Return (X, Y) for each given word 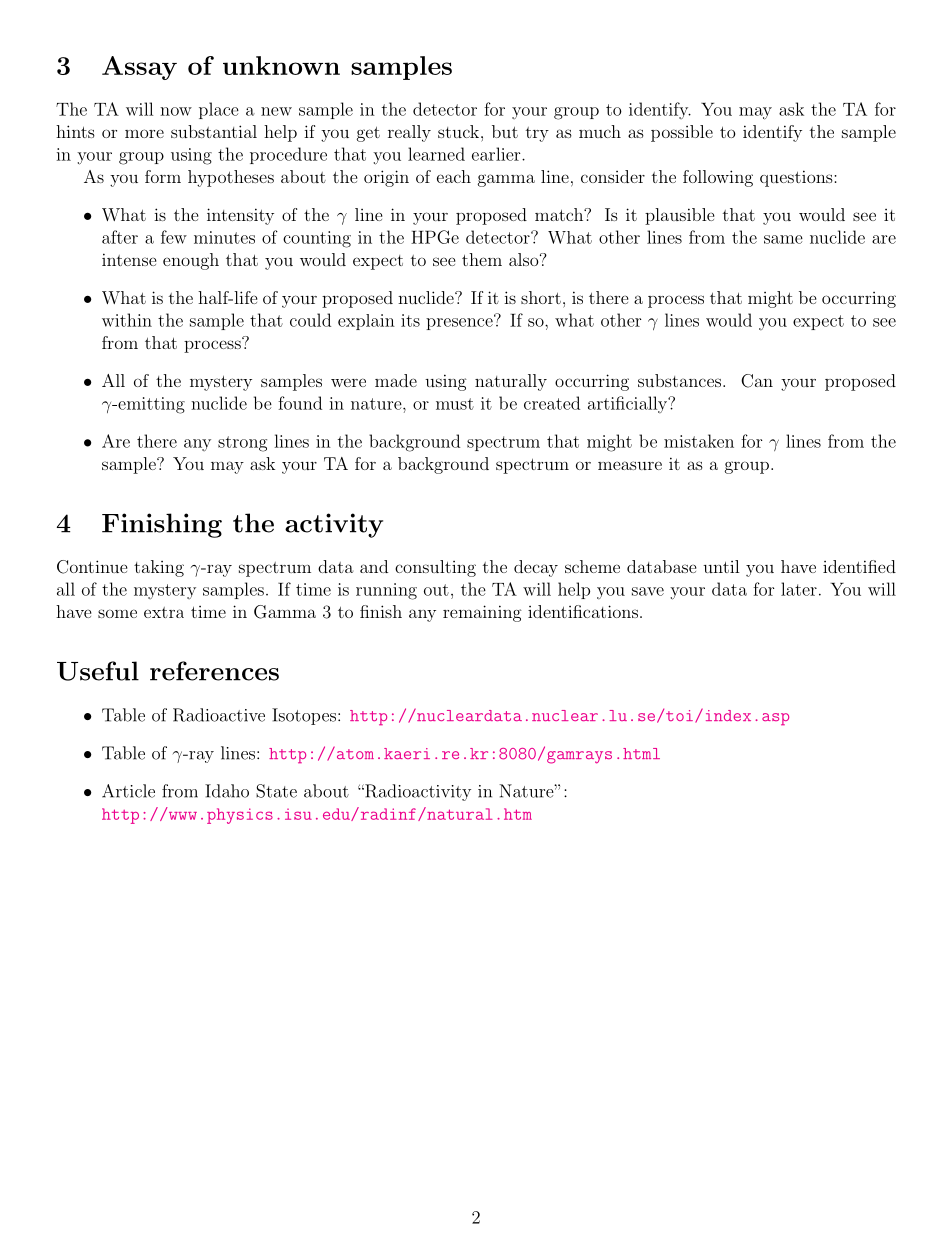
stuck (458, 131)
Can (757, 381)
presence (460, 323)
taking (159, 568)
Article (128, 791)
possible (682, 133)
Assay (139, 68)
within (127, 320)
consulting (435, 568)
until (721, 566)
